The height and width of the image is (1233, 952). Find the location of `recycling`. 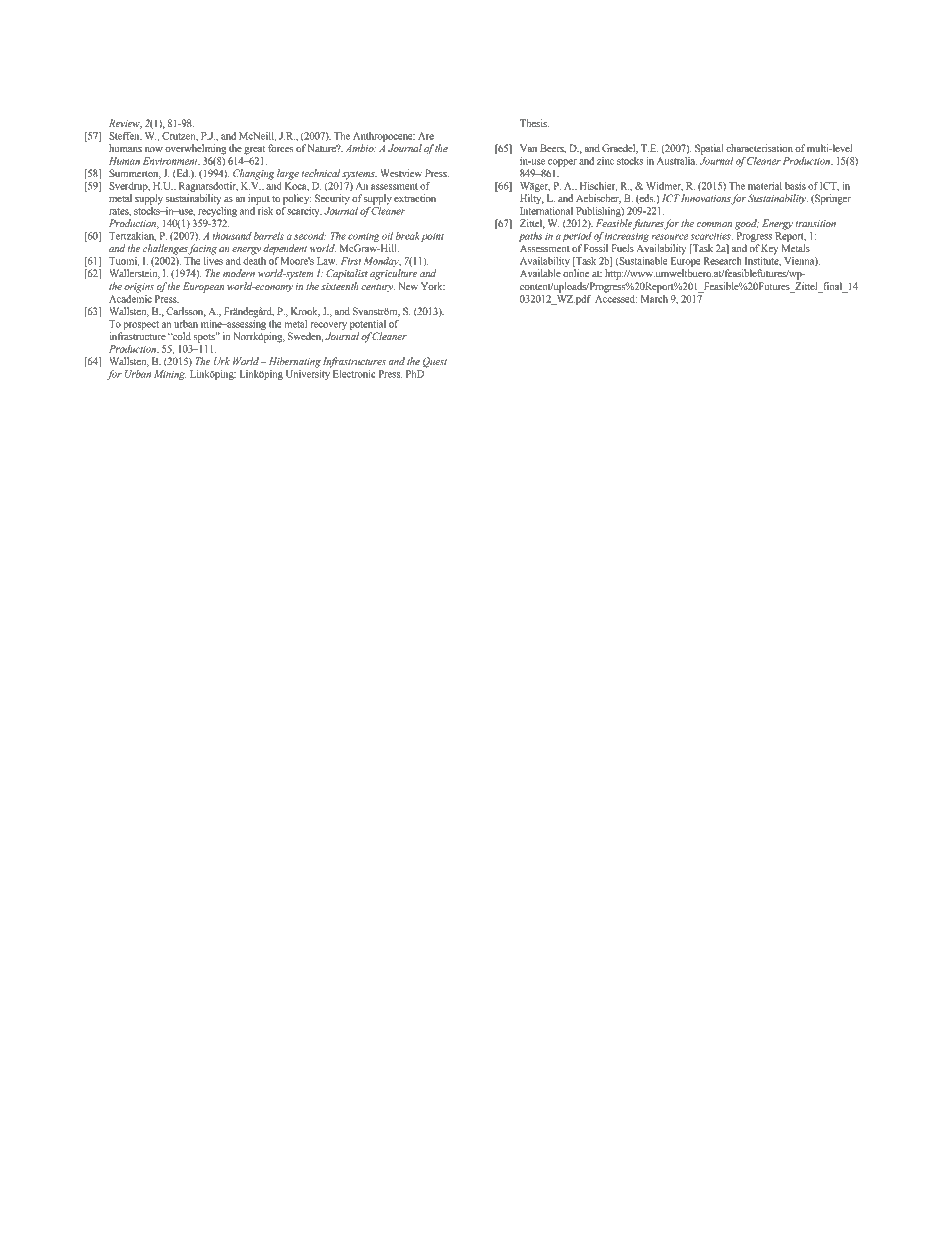

recycling is located at coordinates (217, 210).
